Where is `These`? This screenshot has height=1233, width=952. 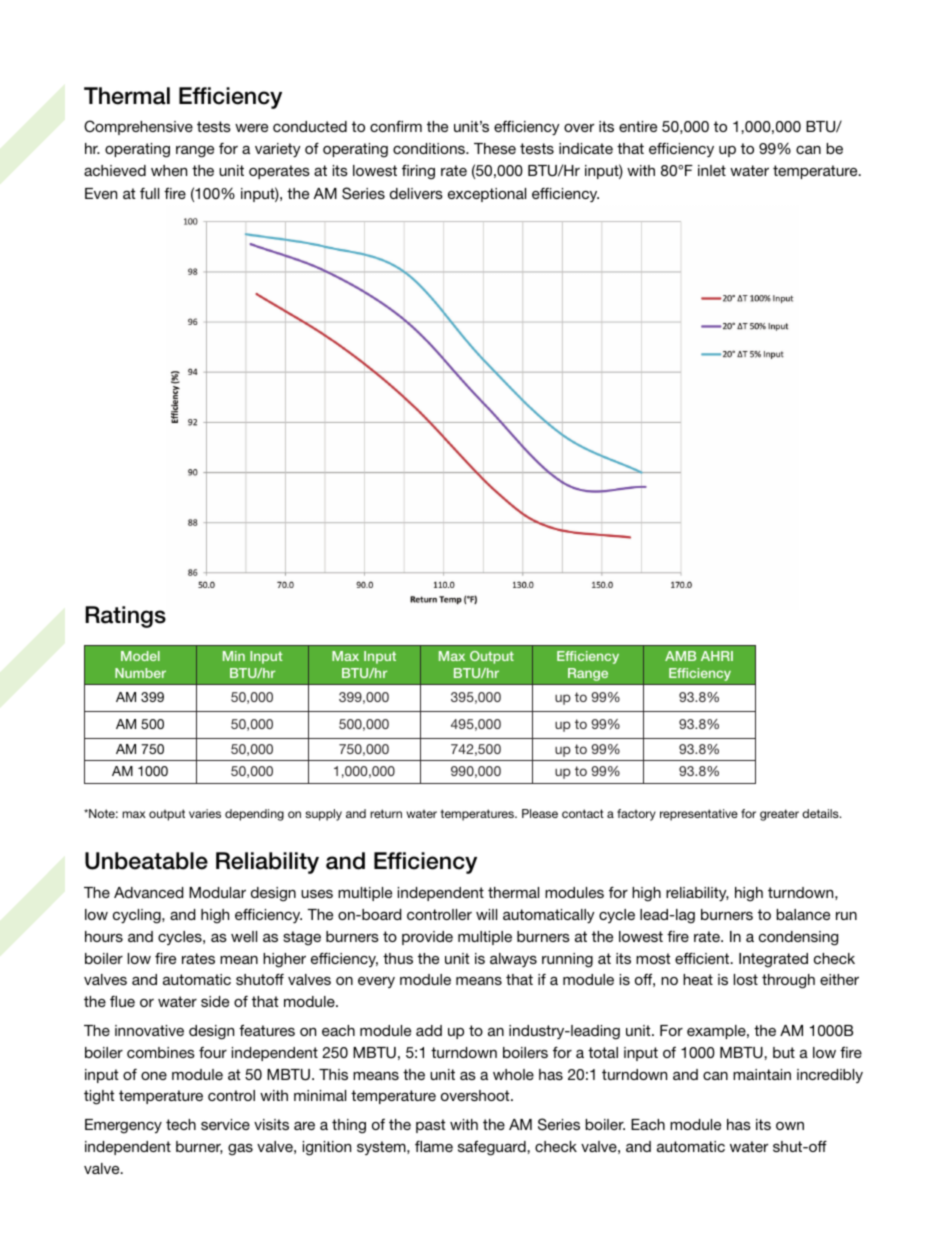 These is located at coordinates (495, 148).
